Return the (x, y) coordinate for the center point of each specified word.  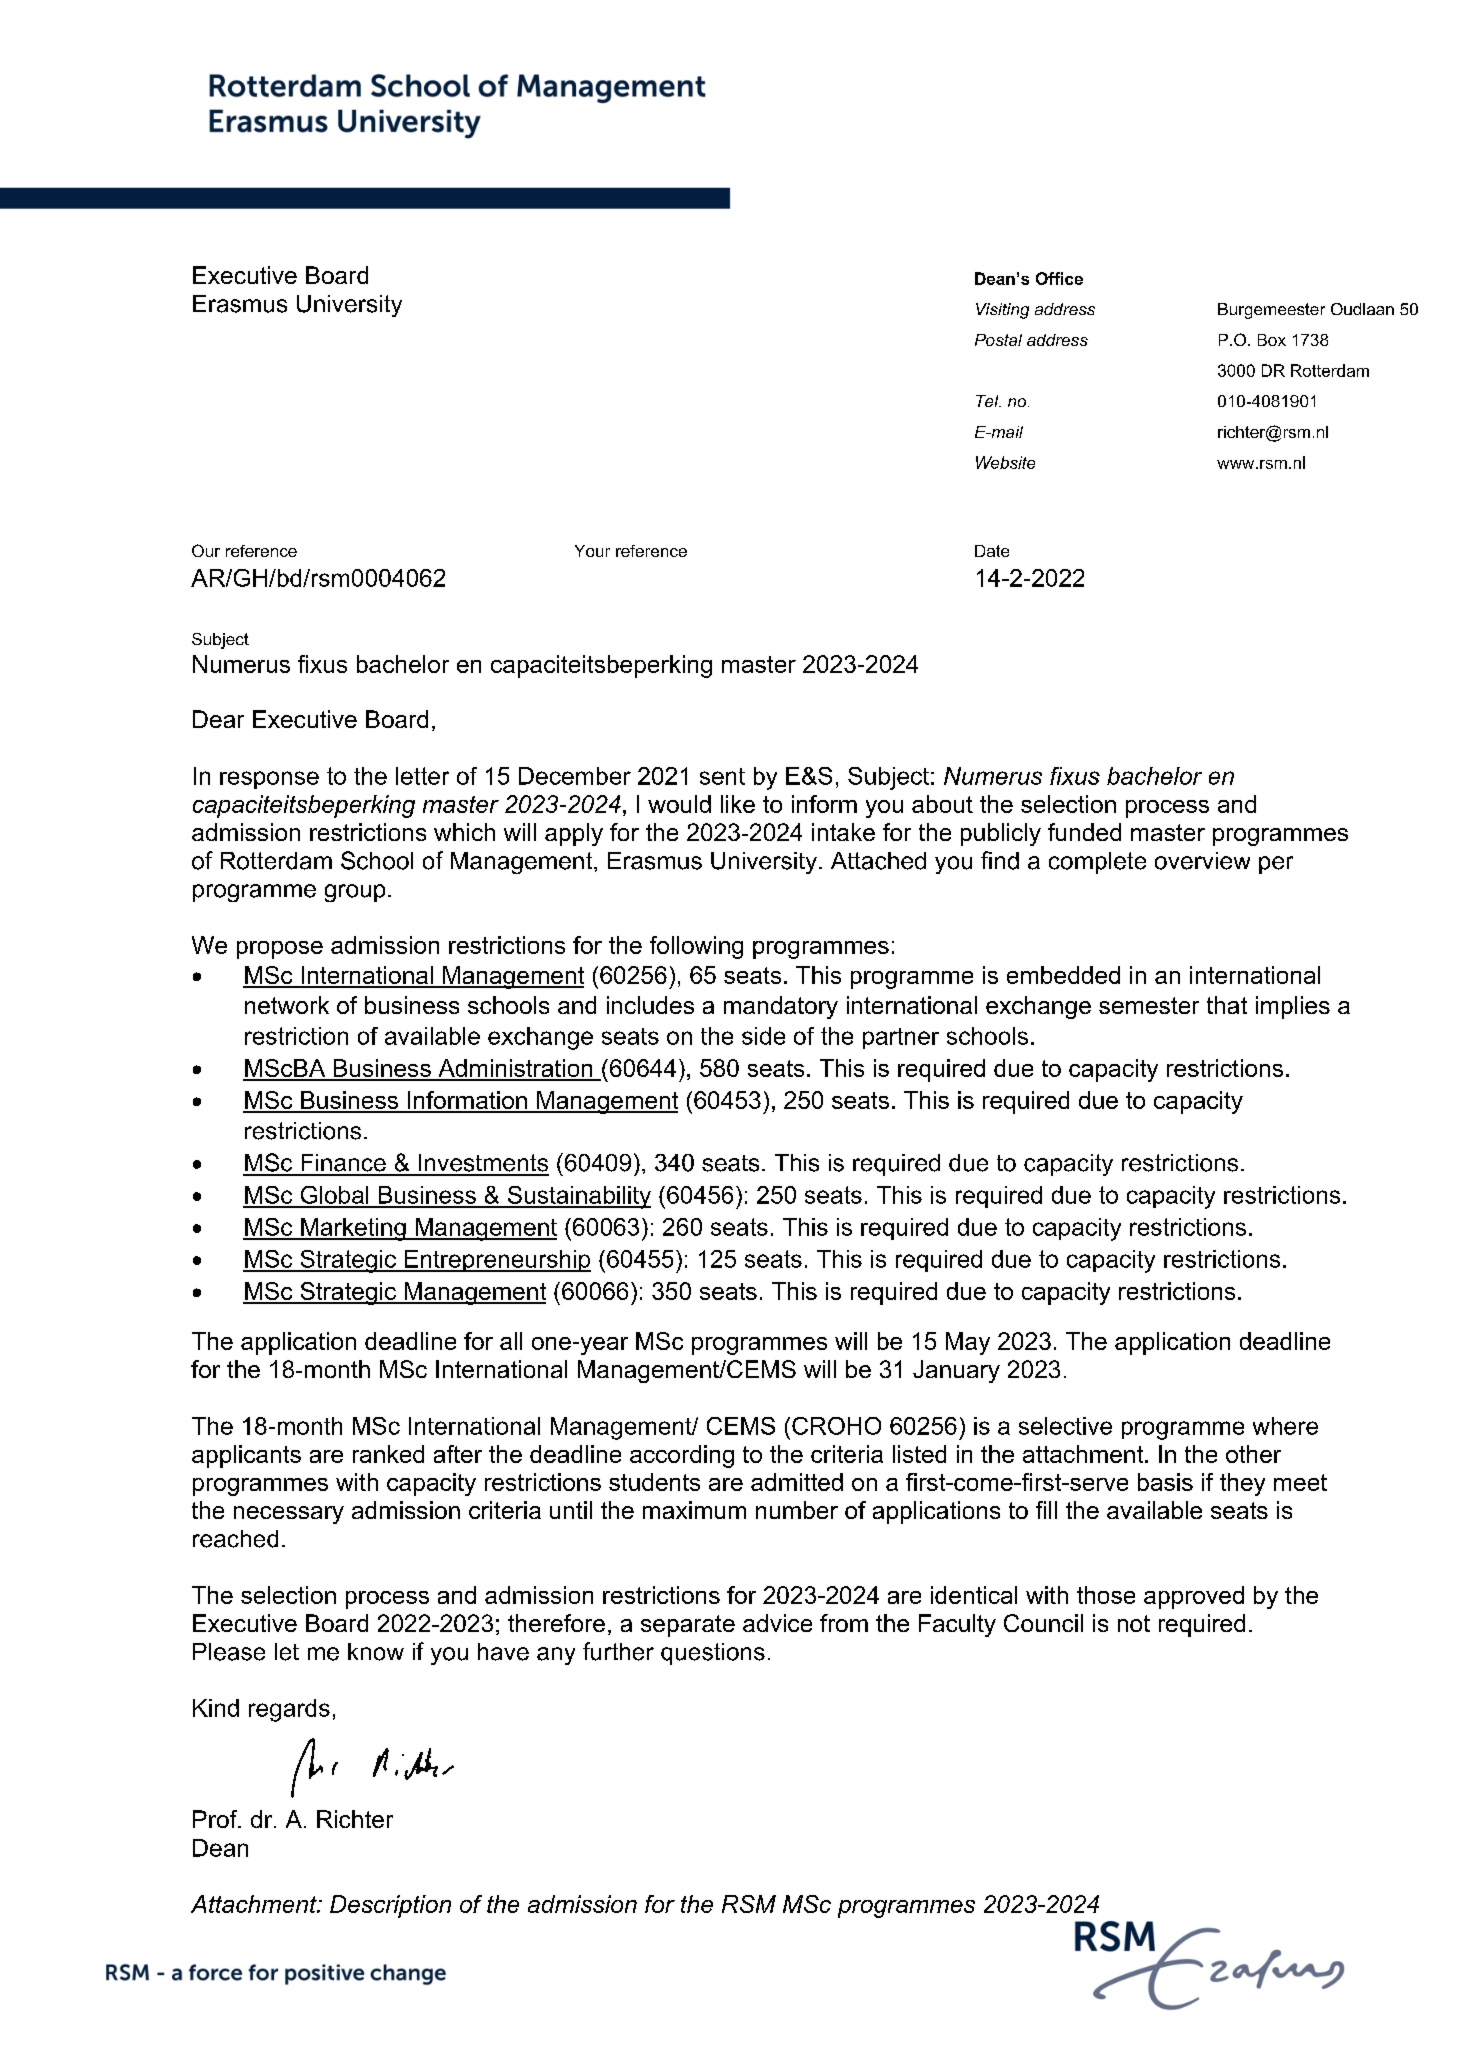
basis (1165, 1482)
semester (1149, 1005)
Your (592, 551)
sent (722, 776)
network (287, 1005)
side (763, 1036)
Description (390, 1906)
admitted (797, 1482)
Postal (998, 340)
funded (1084, 832)
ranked (388, 1454)
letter (422, 776)
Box (1272, 340)
